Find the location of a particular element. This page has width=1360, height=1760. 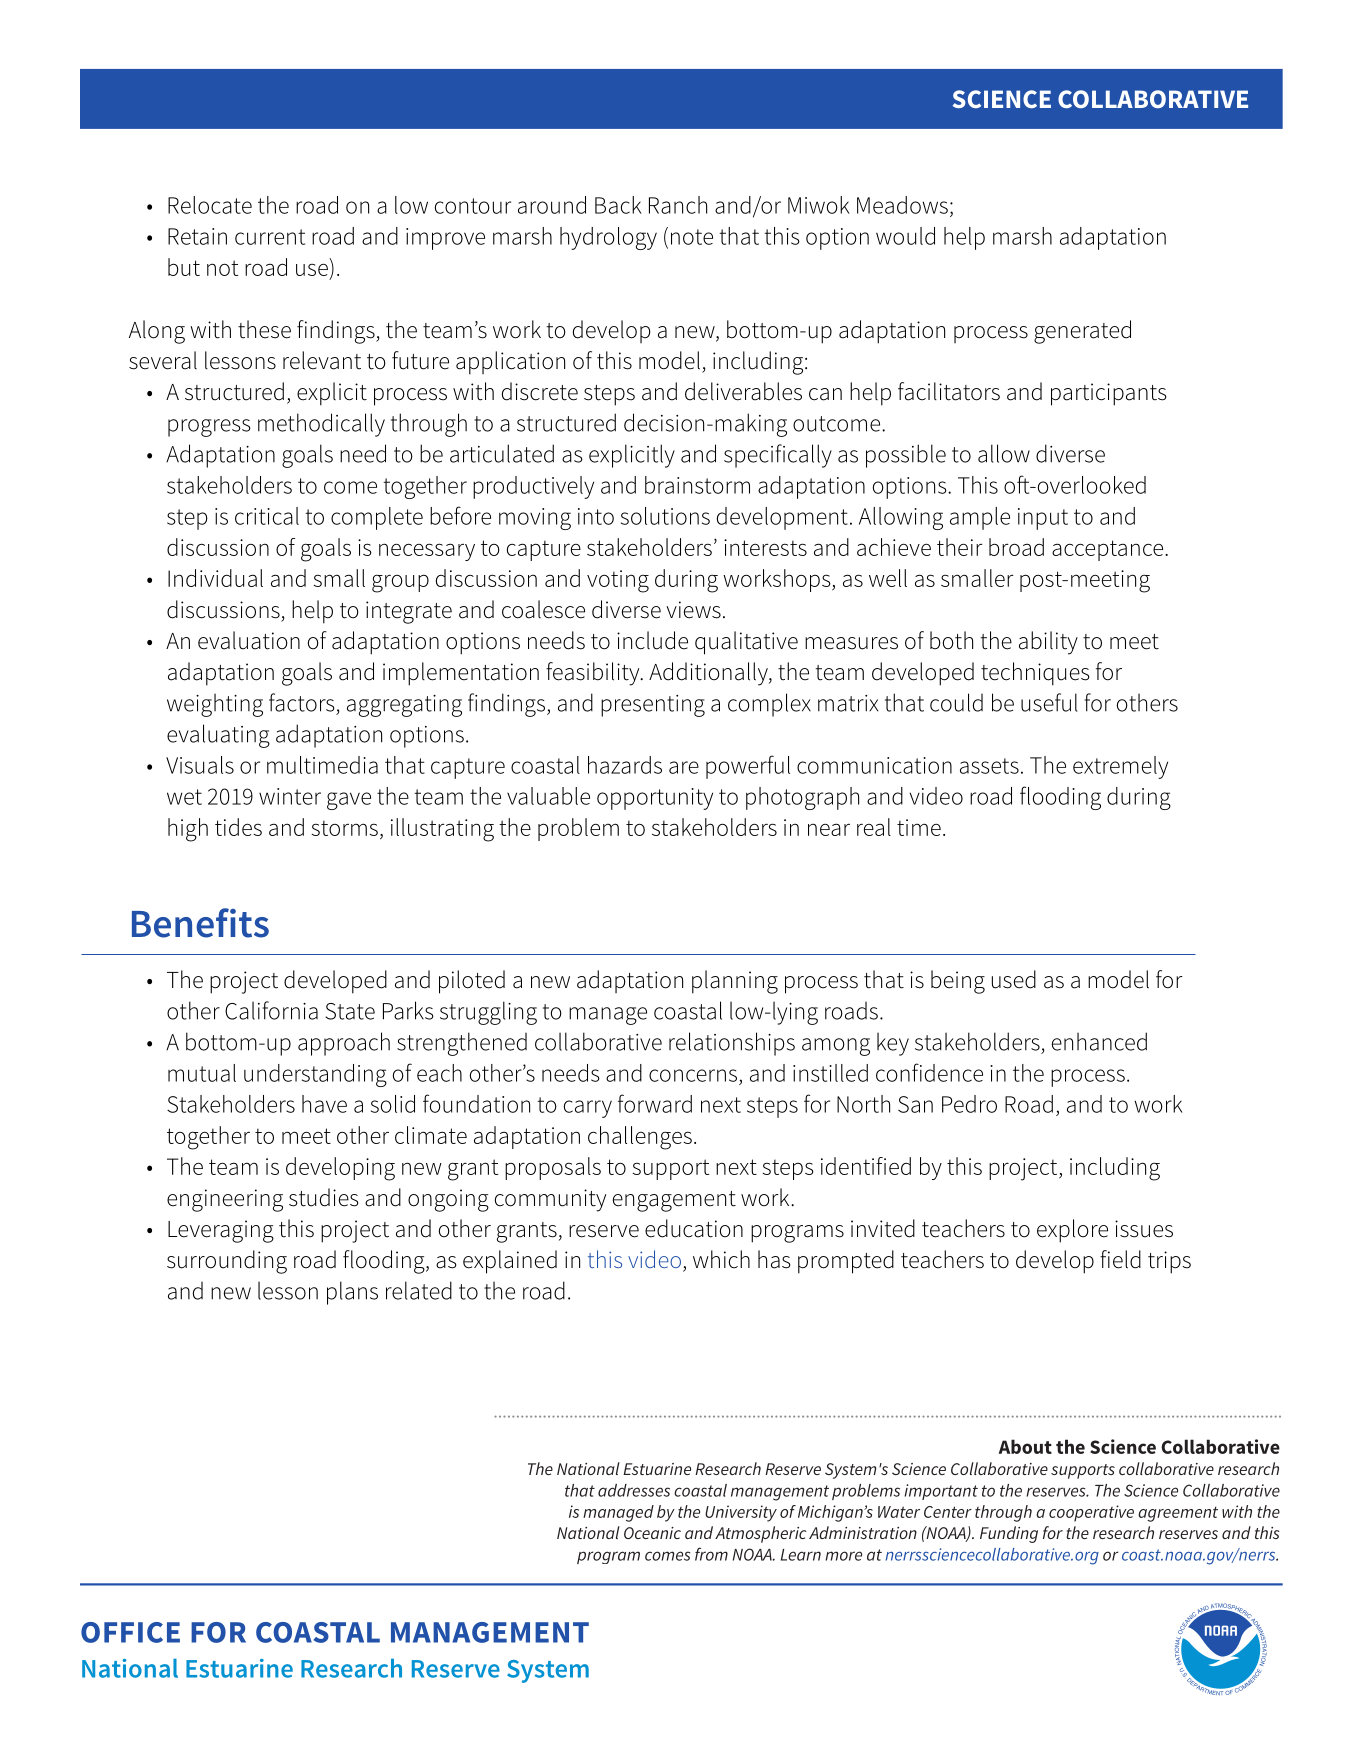

OFFICE is located at coordinates (130, 1632).
